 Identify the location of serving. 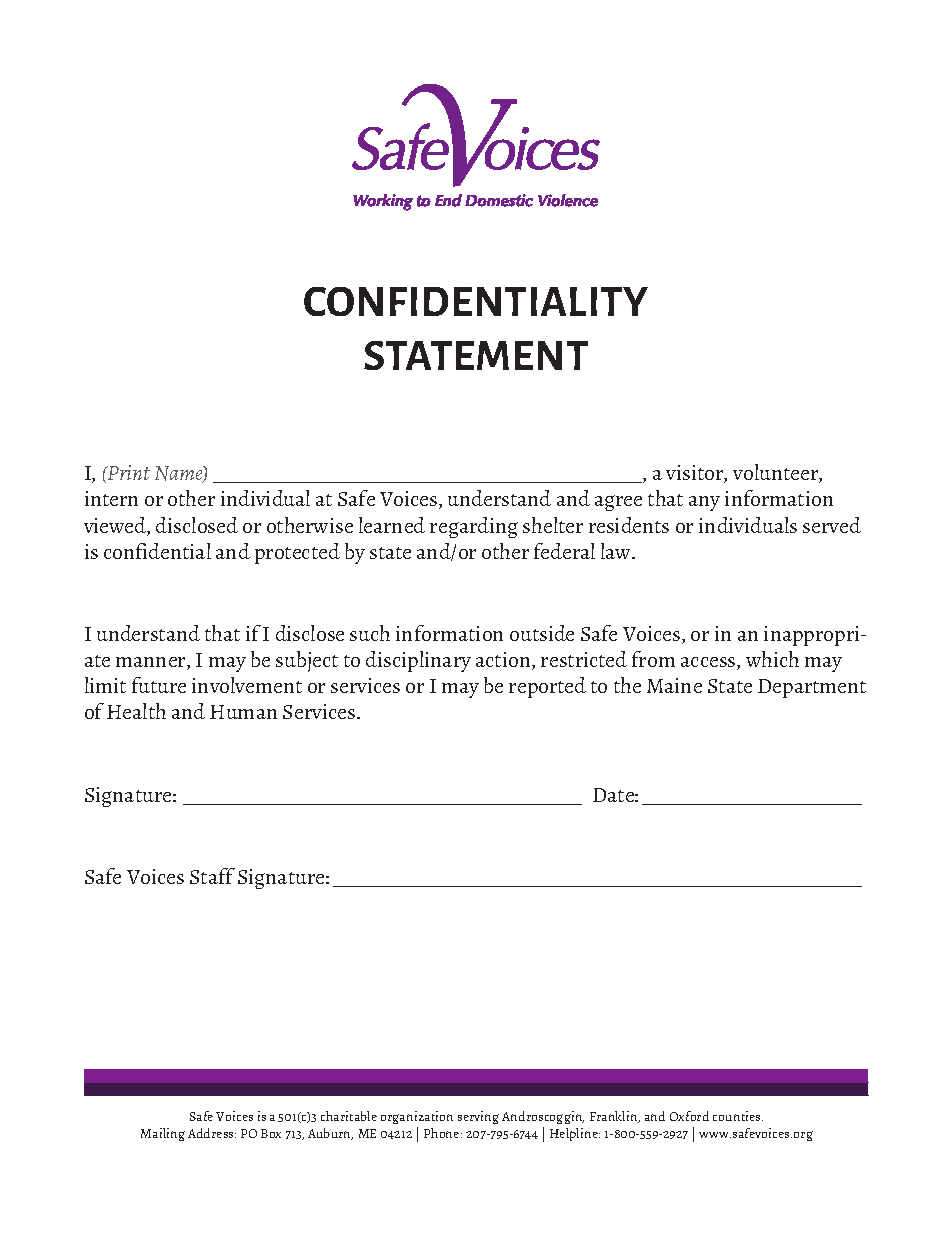
(478, 1117).
